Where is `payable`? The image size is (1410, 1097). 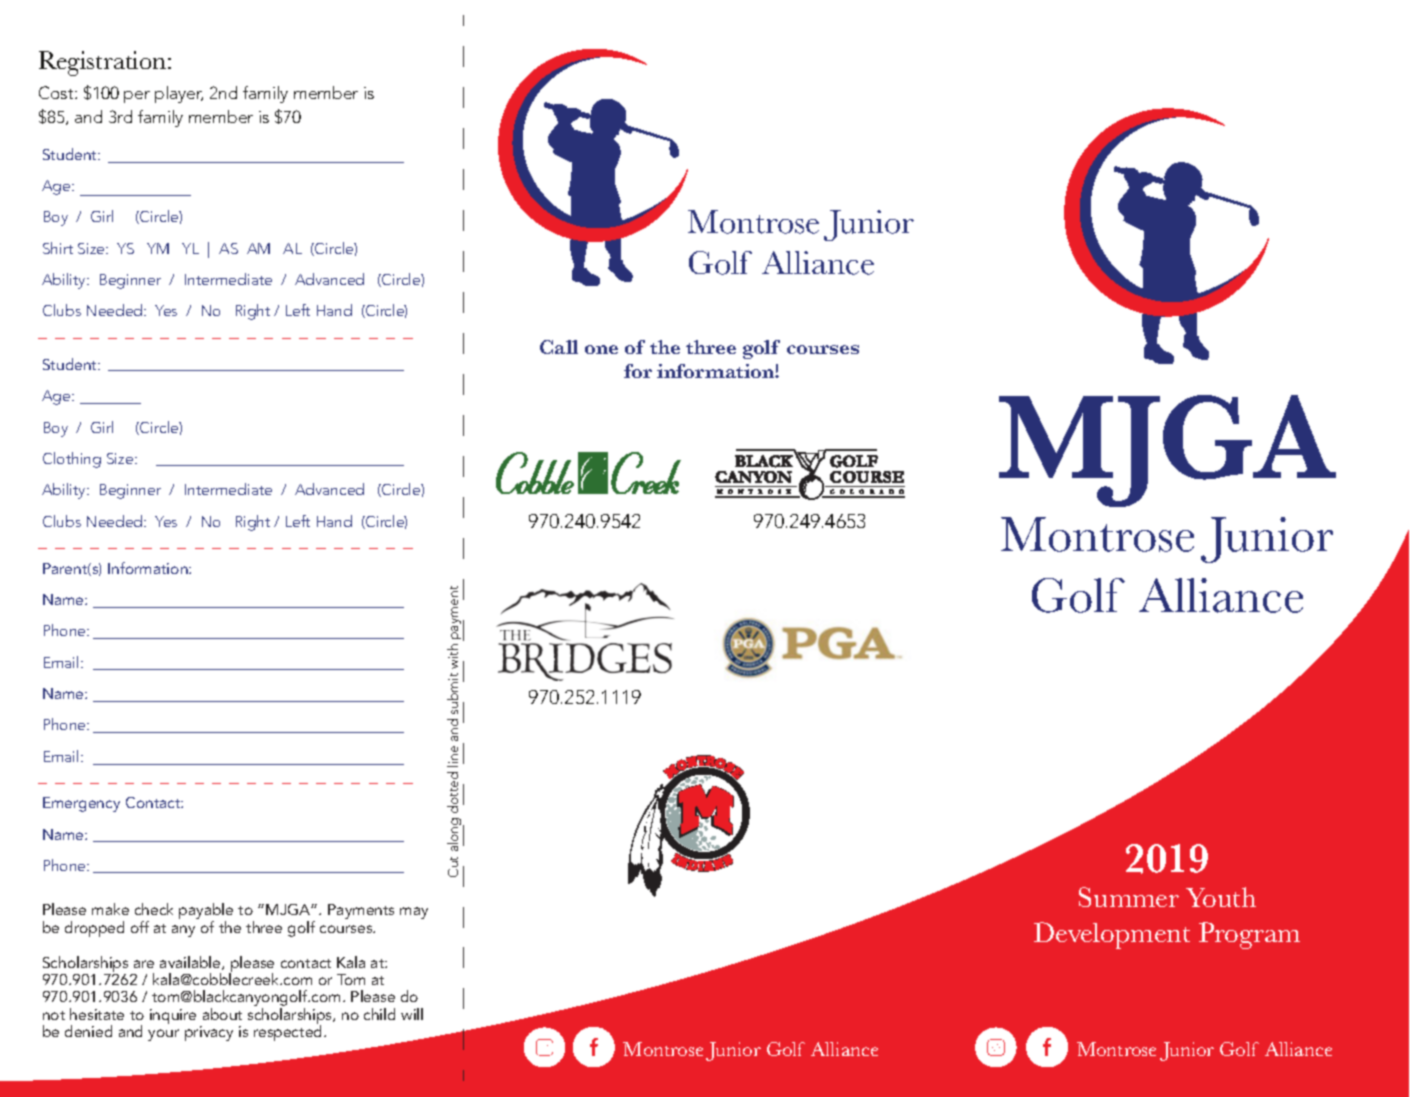 payable is located at coordinates (206, 912).
